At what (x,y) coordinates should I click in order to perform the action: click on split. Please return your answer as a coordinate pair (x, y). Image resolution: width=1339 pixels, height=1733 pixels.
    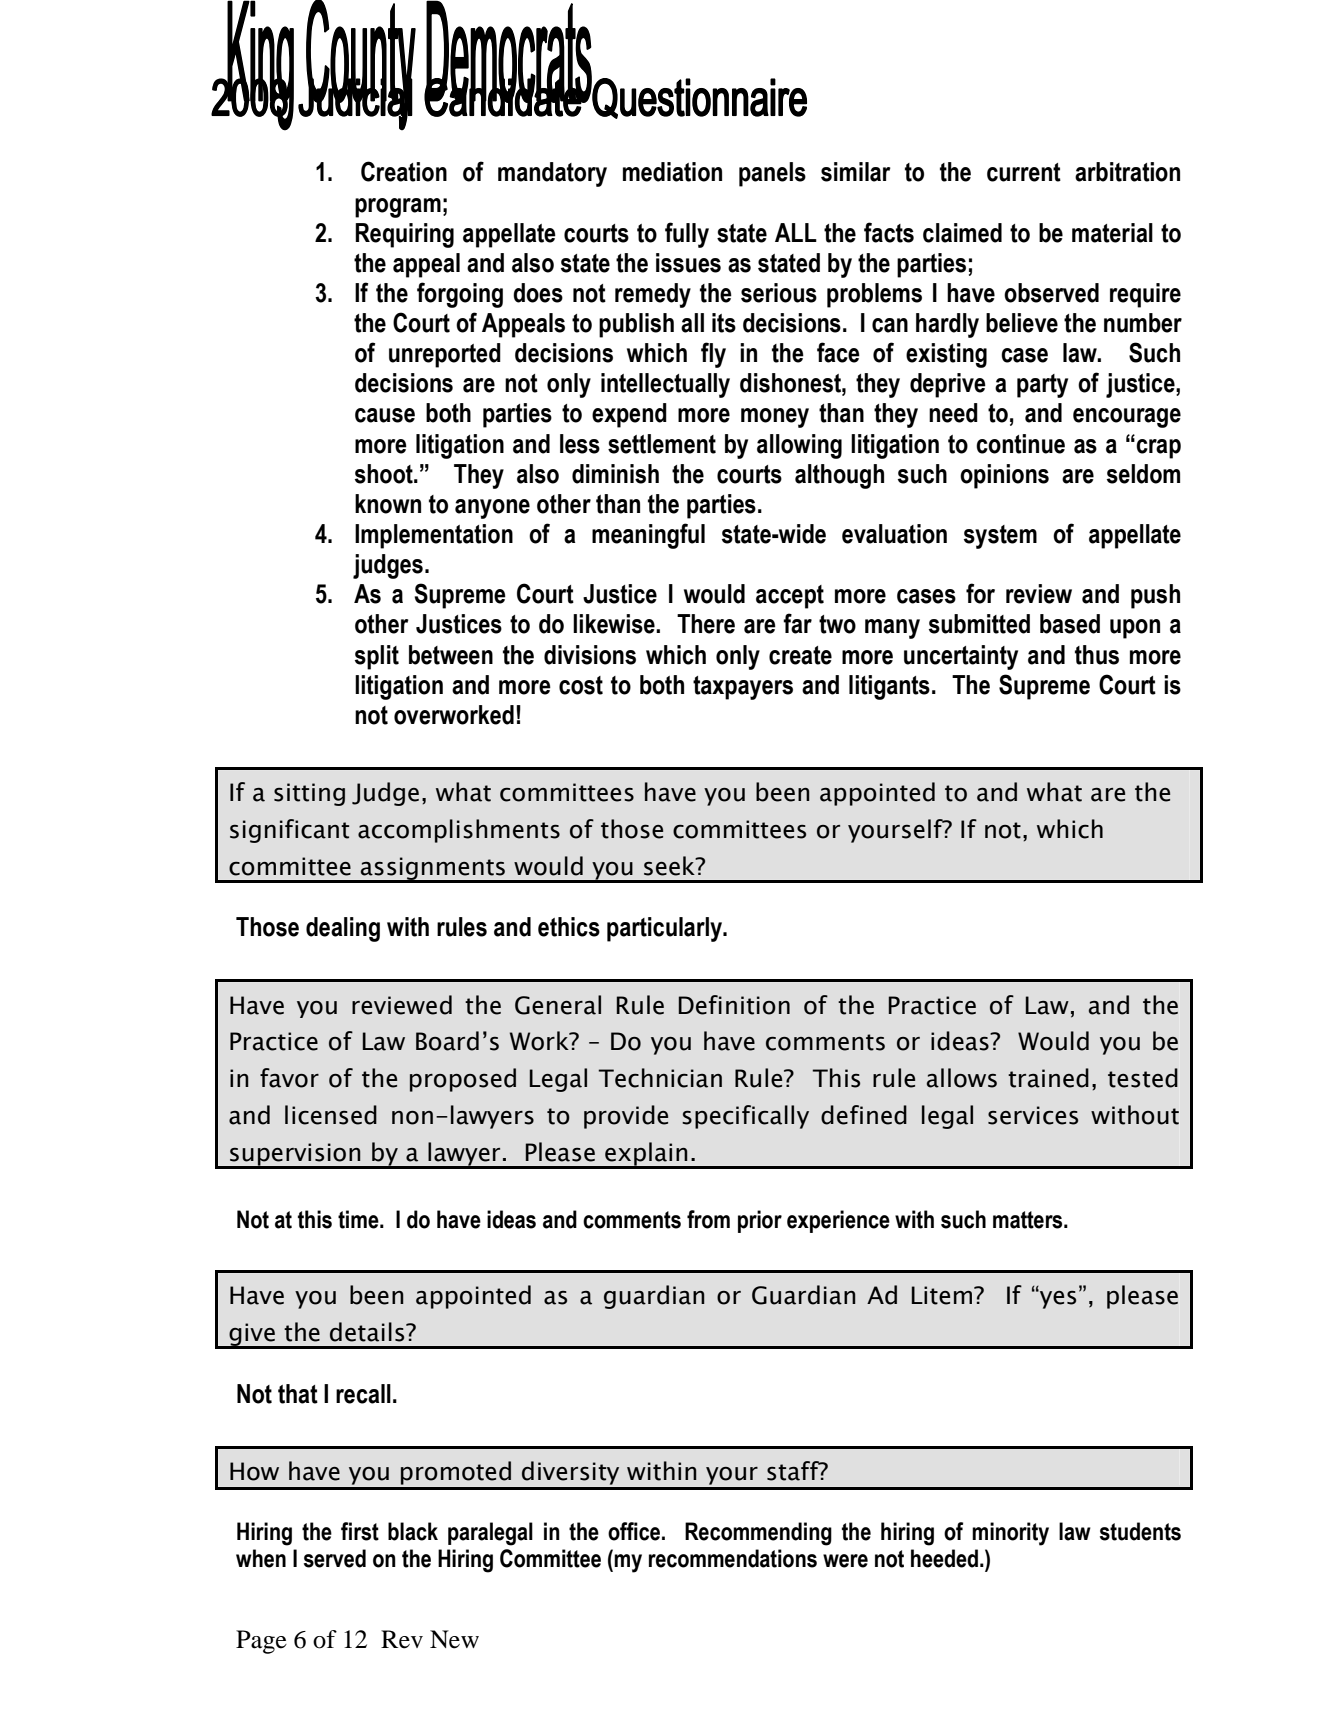
    Looking at the image, I should click on (377, 657).
